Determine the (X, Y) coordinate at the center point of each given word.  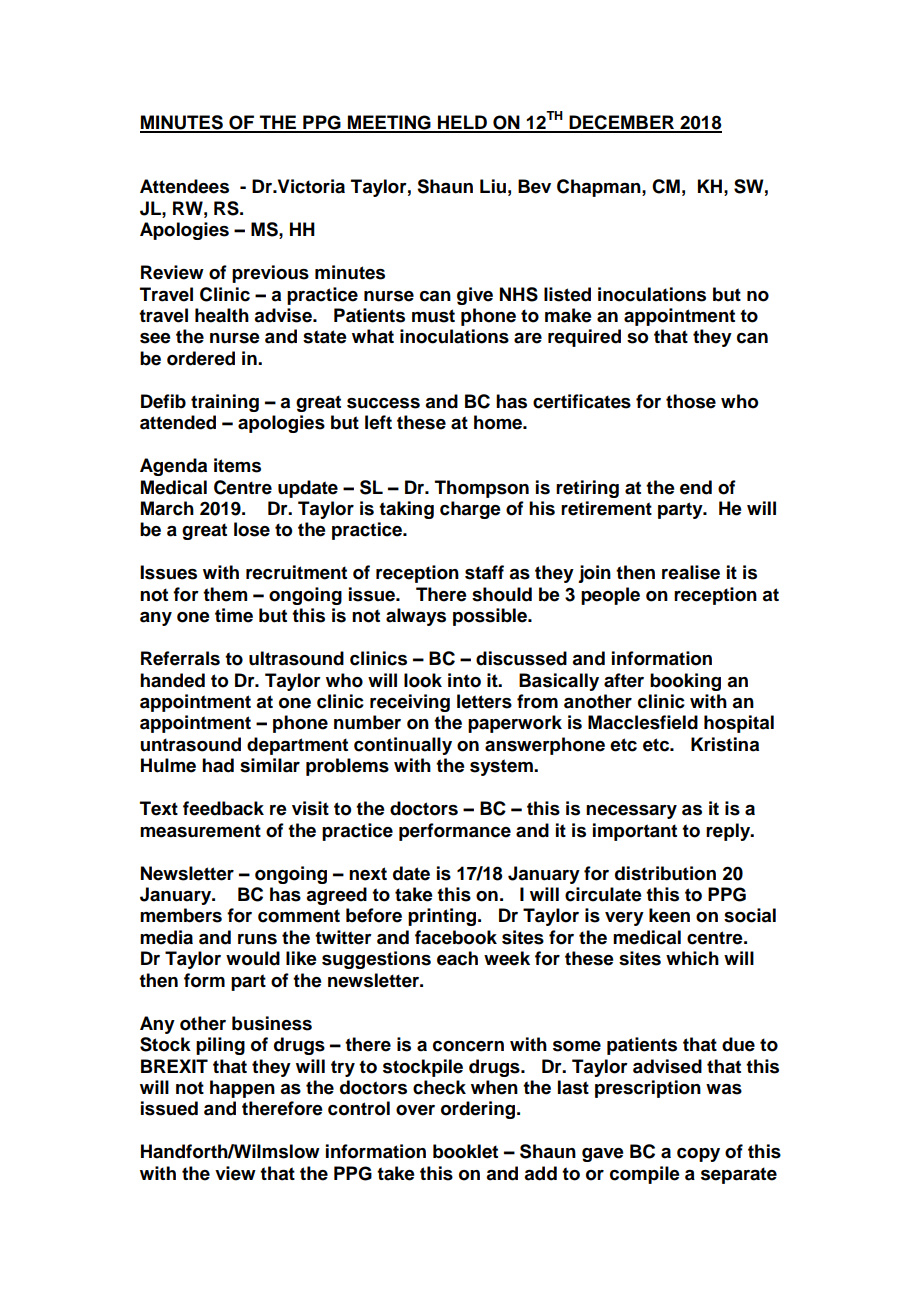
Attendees (184, 186)
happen (242, 1089)
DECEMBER (622, 123)
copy (698, 1155)
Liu (493, 186)
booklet (465, 1151)
